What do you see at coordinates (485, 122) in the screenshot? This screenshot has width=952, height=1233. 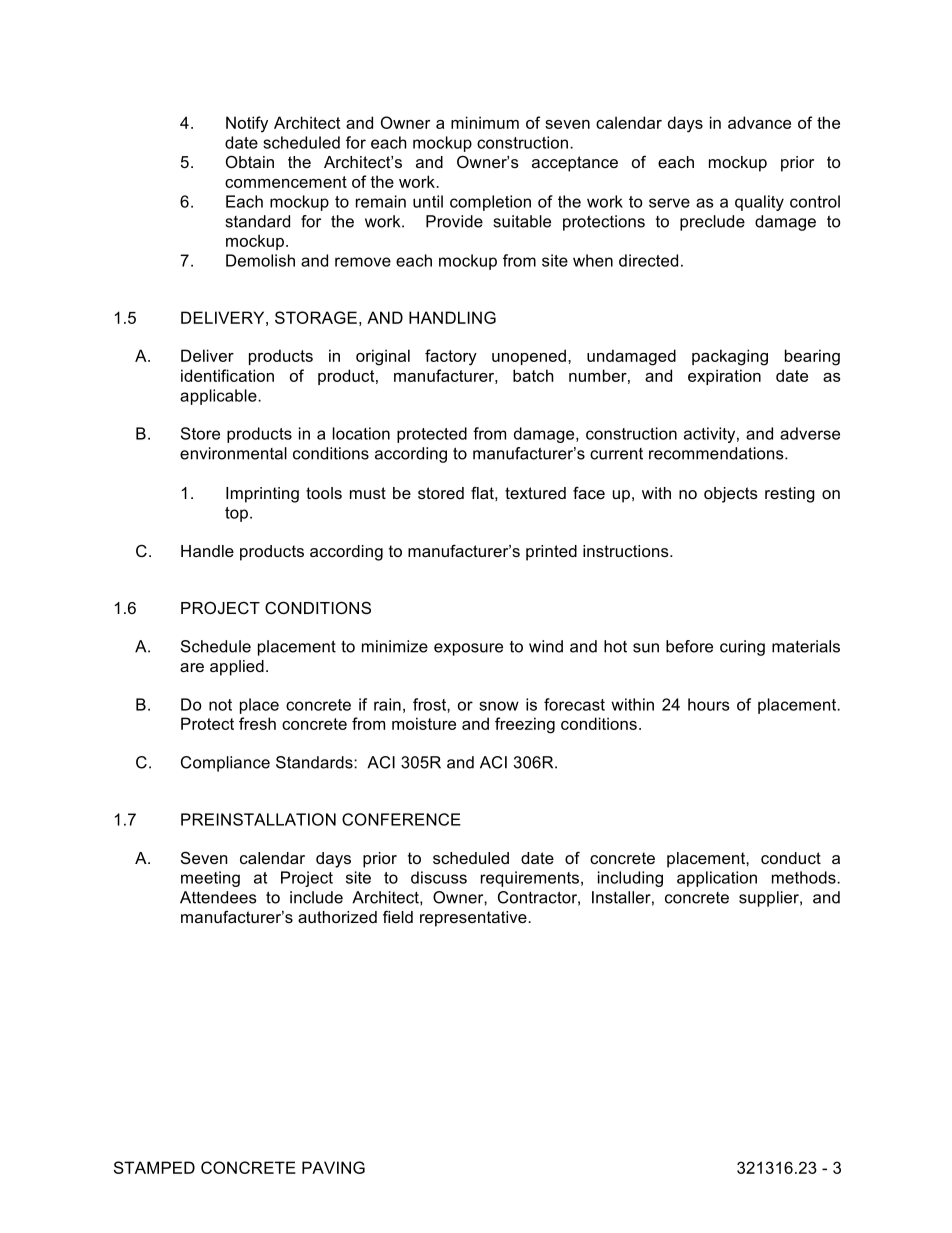 I see `minimum` at bounding box center [485, 122].
